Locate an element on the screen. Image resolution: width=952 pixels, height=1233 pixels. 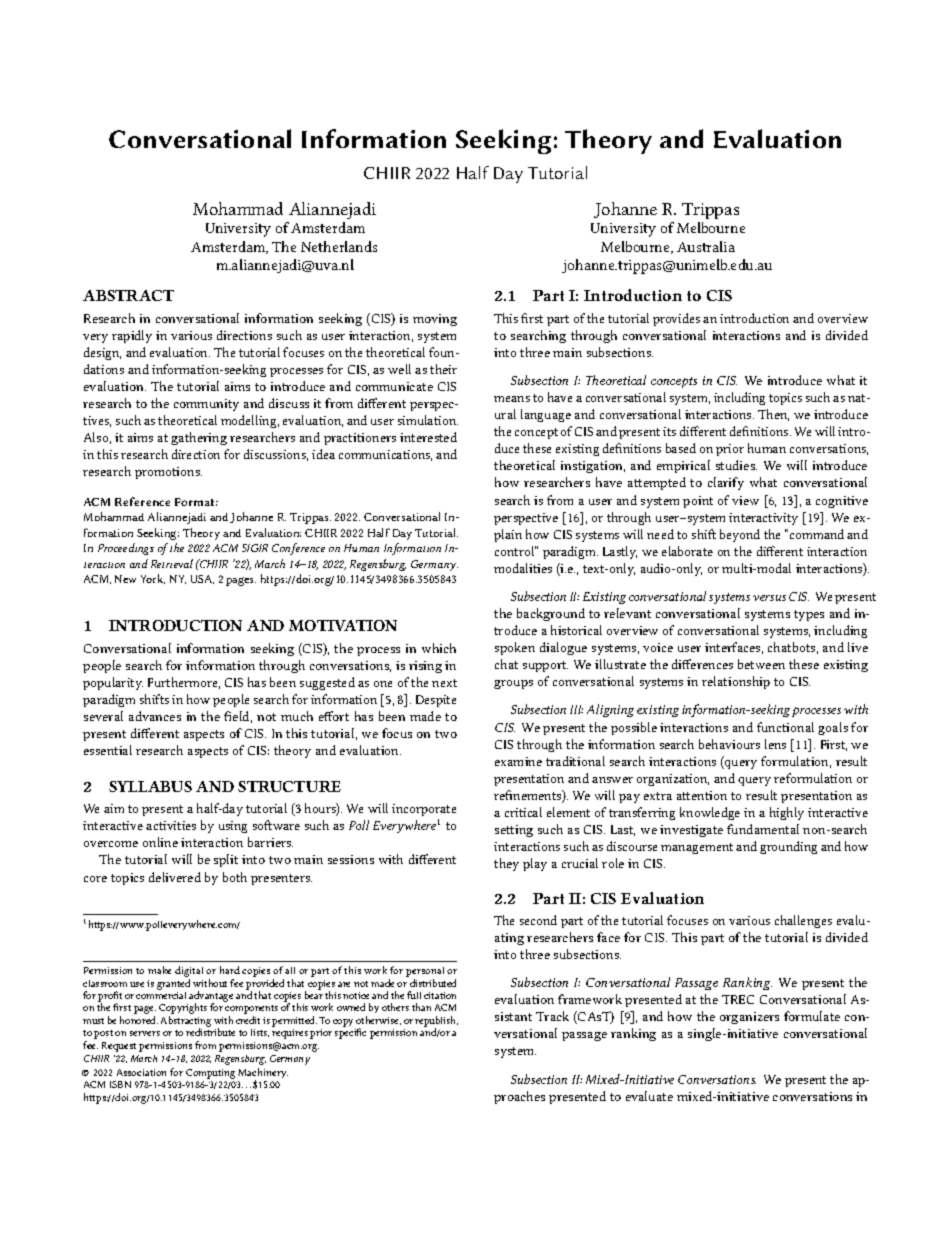
republish is located at coordinates (436, 1022).
